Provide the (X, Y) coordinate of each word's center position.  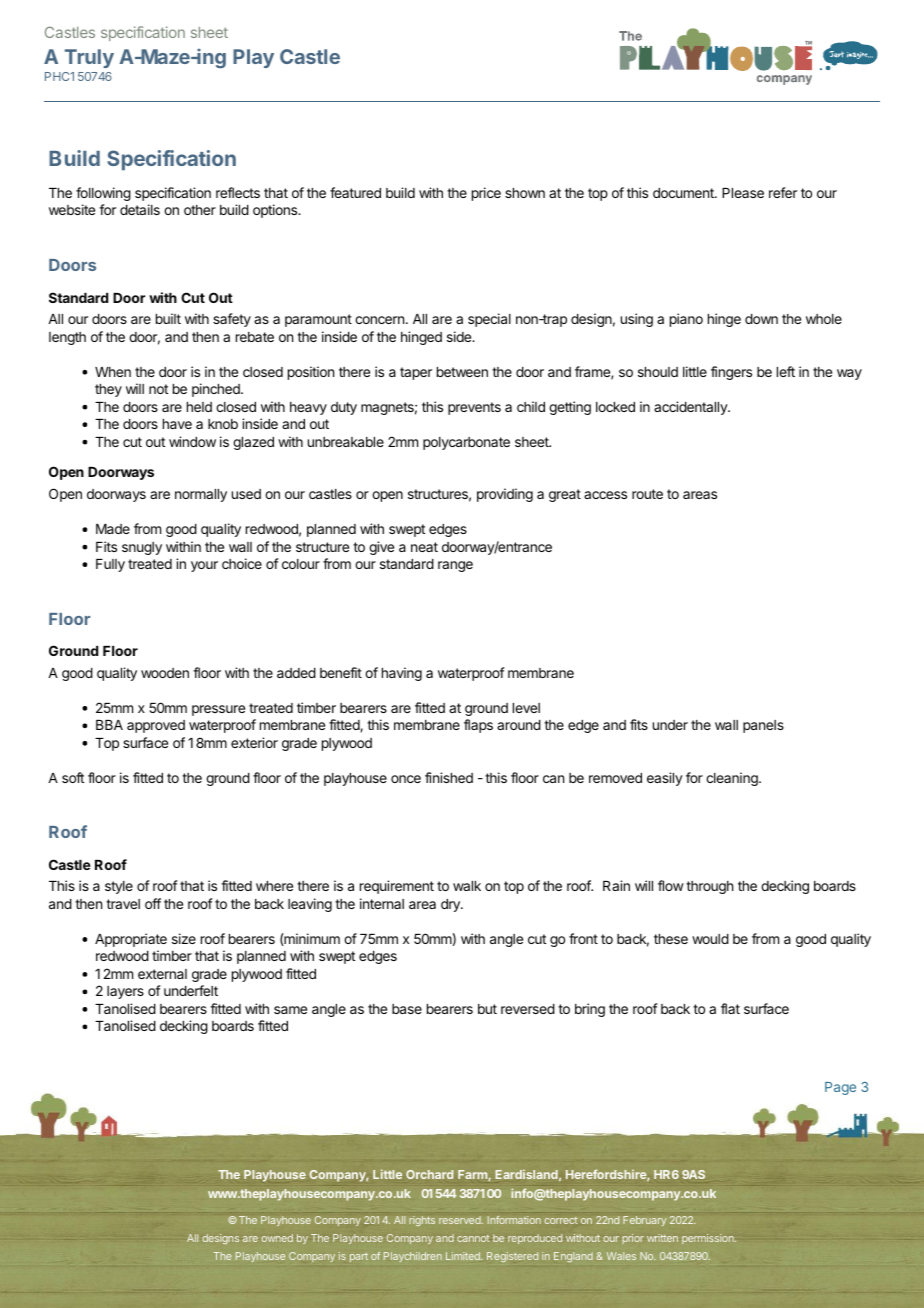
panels (763, 726)
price (486, 194)
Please (743, 193)
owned (277, 1238)
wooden (165, 673)
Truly (89, 58)
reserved (461, 1220)
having (402, 674)
